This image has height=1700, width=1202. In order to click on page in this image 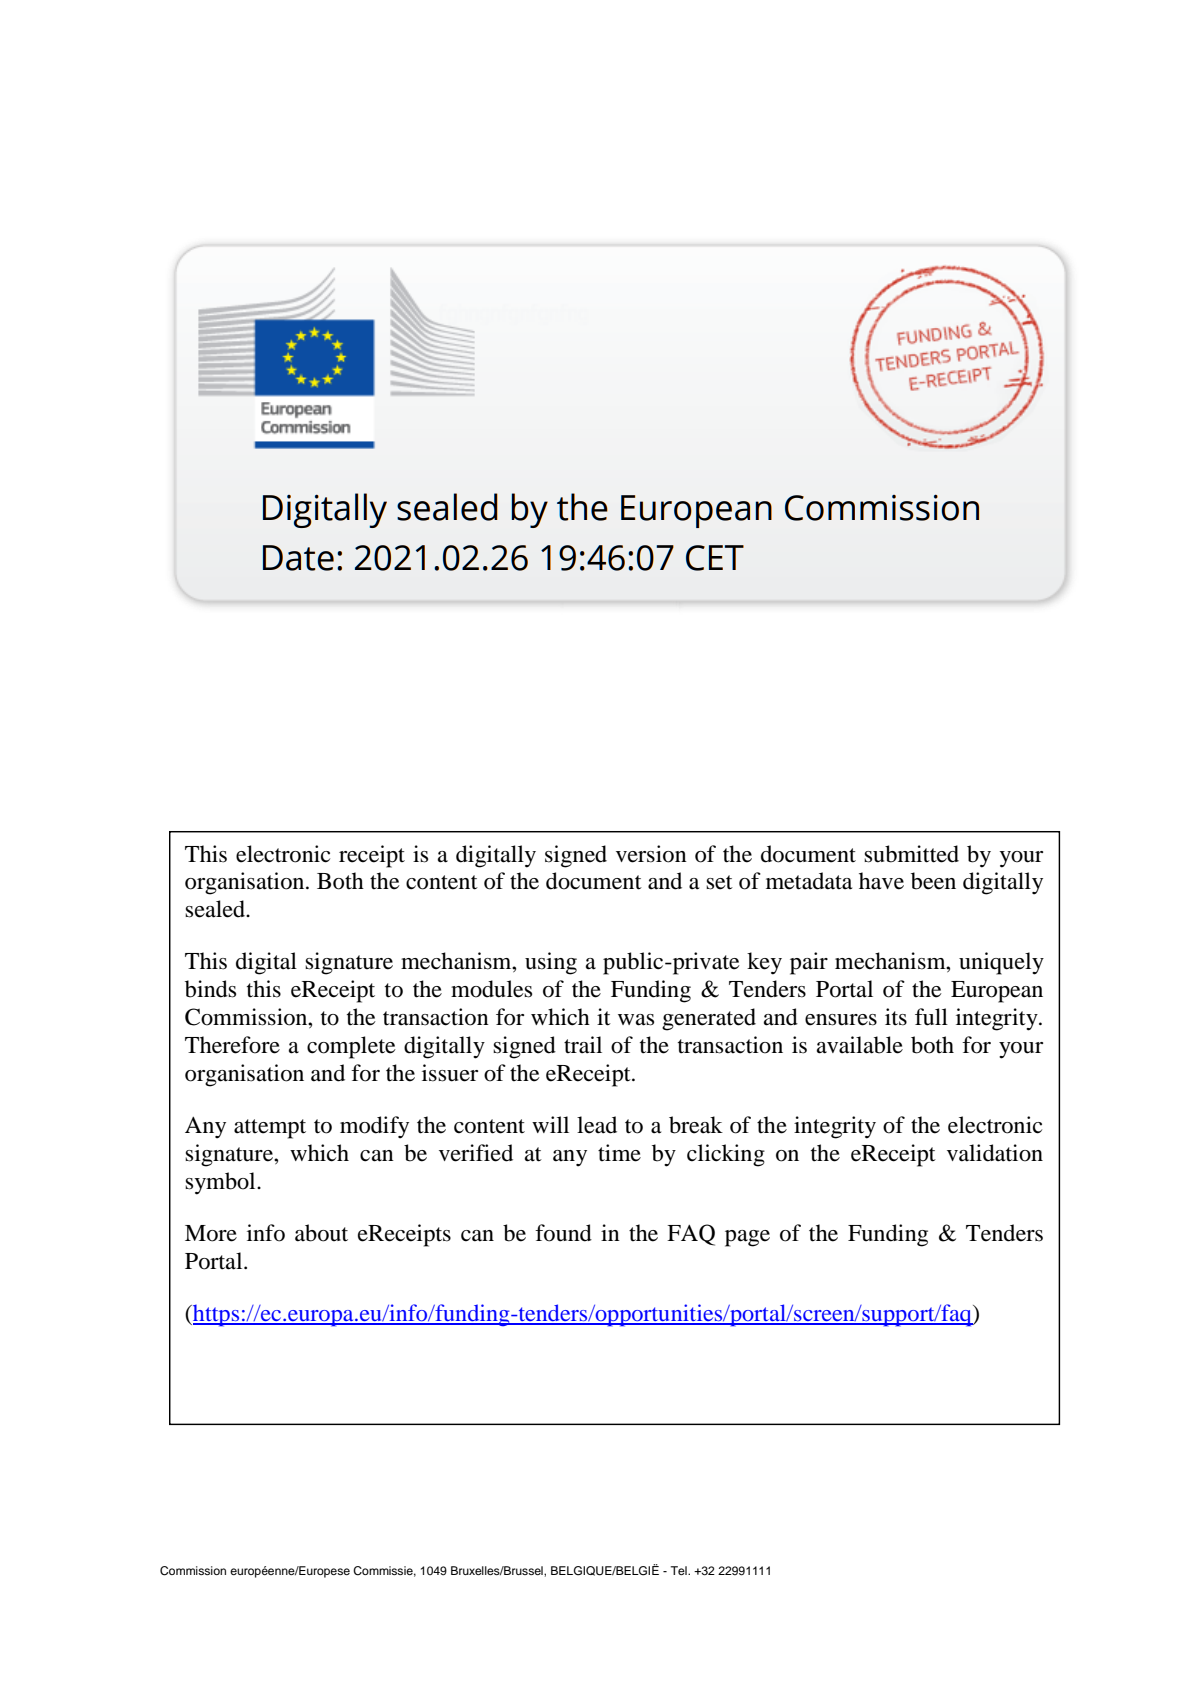, I will do `click(747, 1238)`.
